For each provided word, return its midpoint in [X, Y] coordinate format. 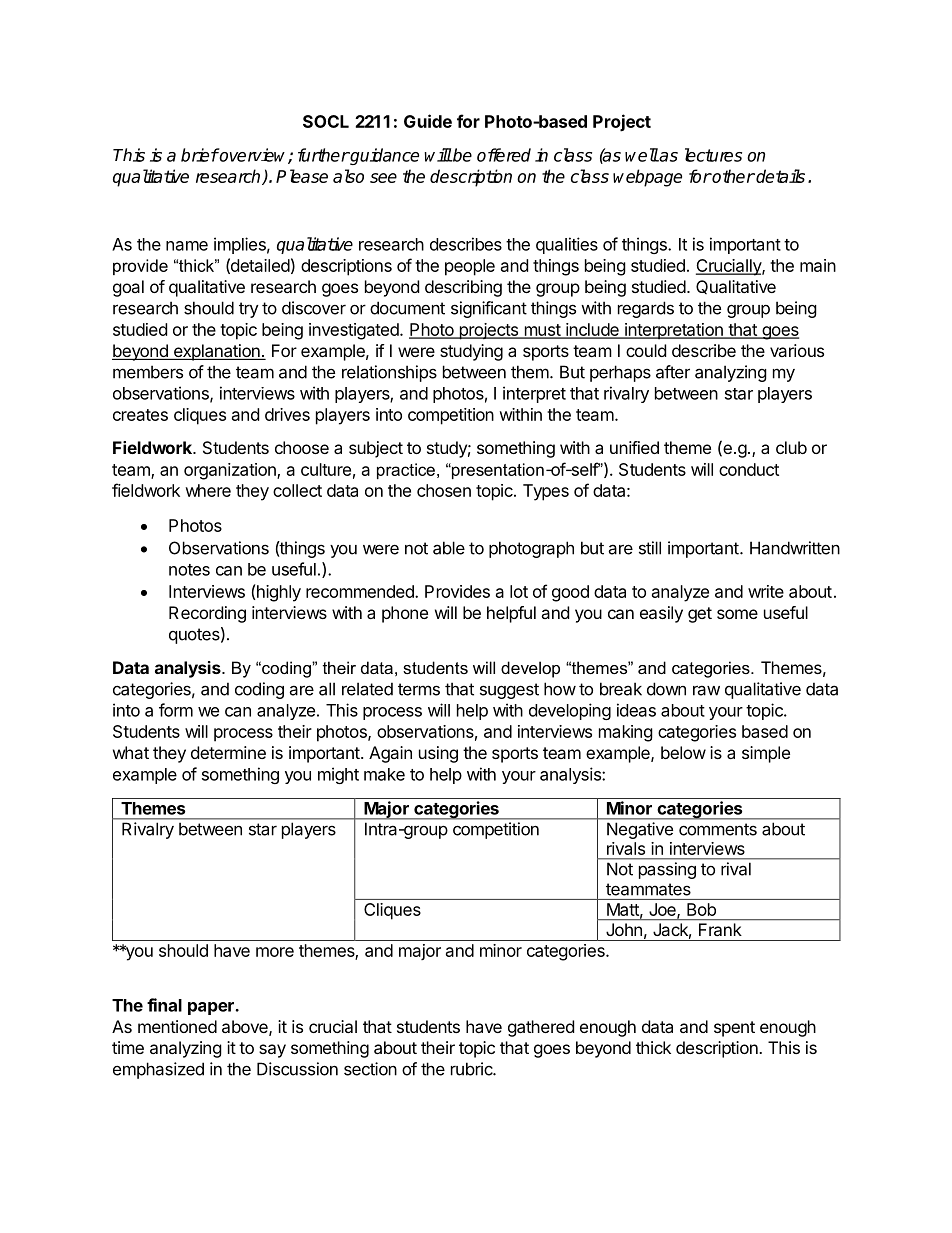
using [438, 754]
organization [231, 471]
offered [504, 155]
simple [766, 754]
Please [302, 176]
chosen [444, 490]
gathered [541, 1028]
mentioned [177, 1026]
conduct [749, 469]
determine [228, 752]
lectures [713, 155]
